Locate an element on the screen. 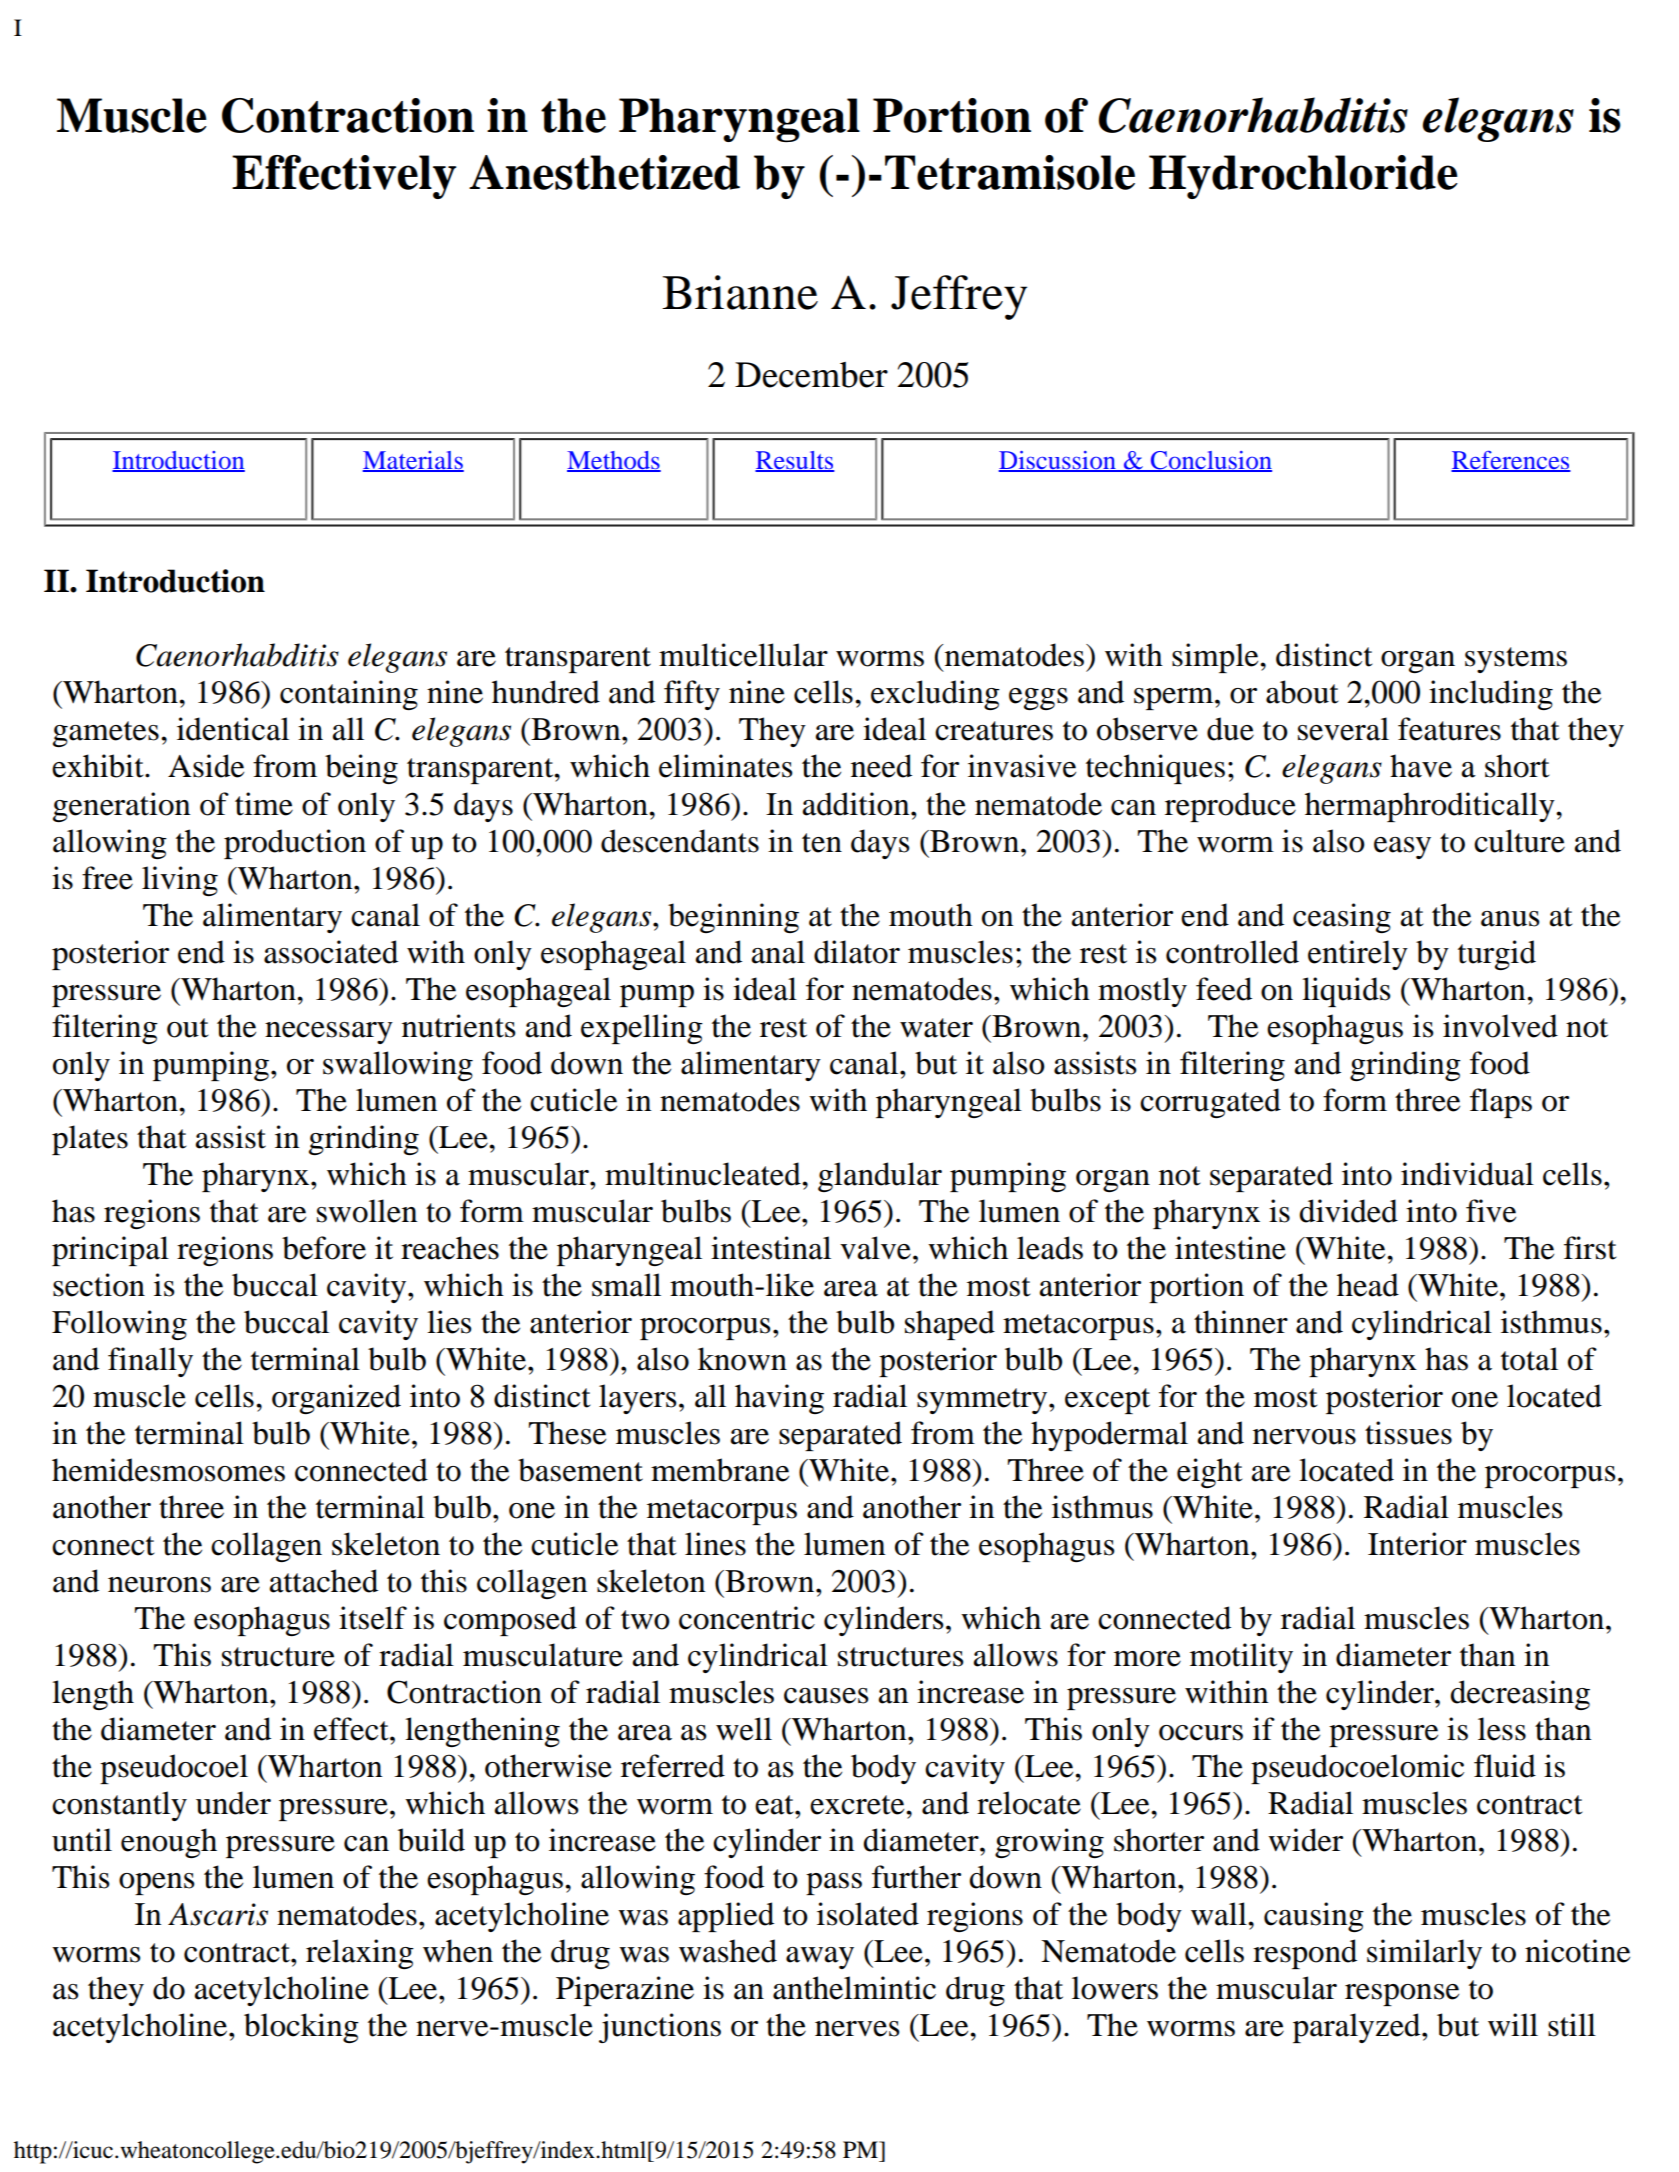 Image resolution: width=1679 pixels, height=2172 pixels. blocking is located at coordinates (301, 2028).
